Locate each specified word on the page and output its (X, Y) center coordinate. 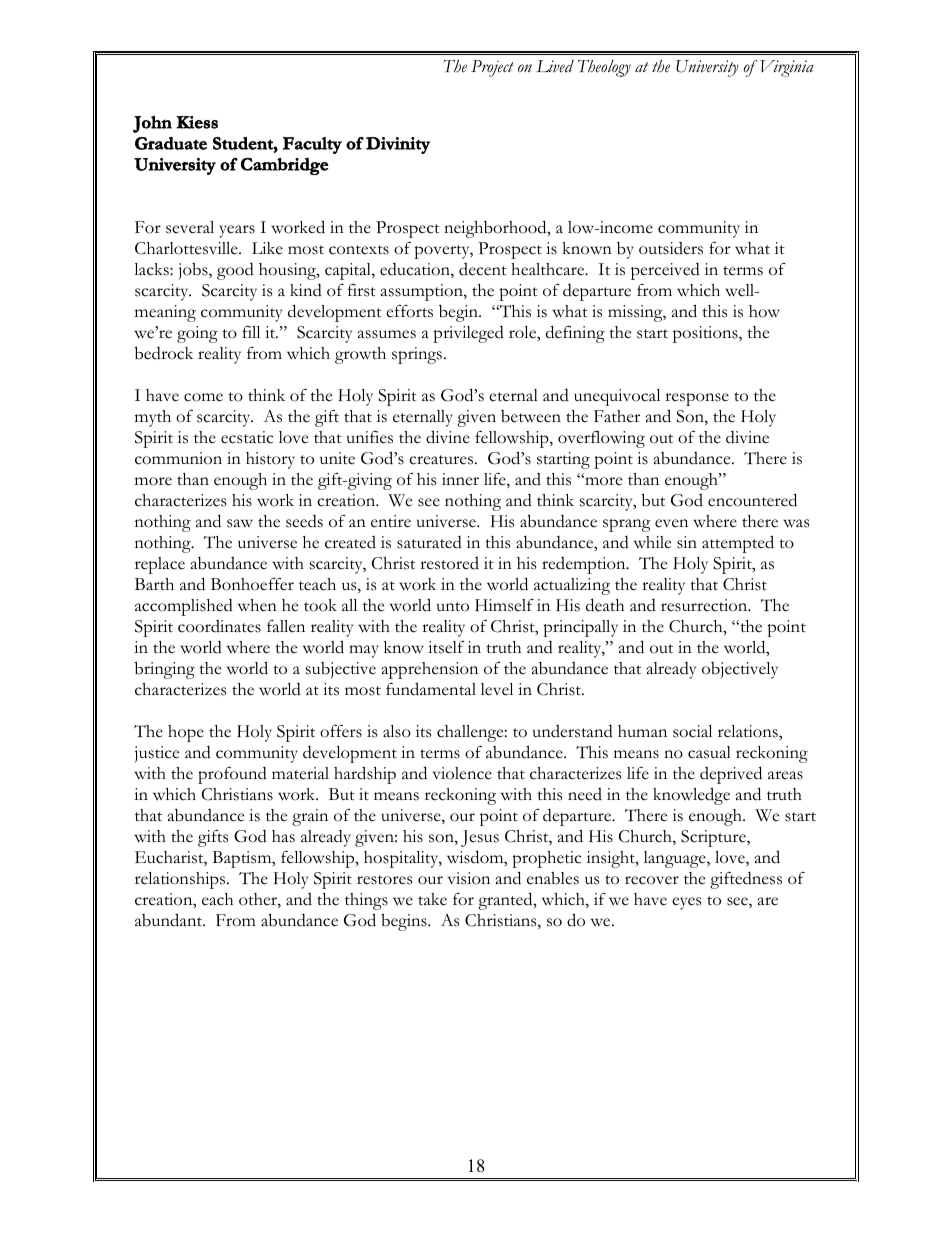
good (235, 271)
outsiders (671, 248)
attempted (738, 544)
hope (186, 733)
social (692, 731)
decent (483, 269)
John (152, 124)
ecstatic (247, 437)
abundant (170, 920)
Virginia (787, 68)
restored (449, 563)
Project (492, 68)
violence (462, 773)
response (697, 399)
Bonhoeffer (252, 584)
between (531, 416)
